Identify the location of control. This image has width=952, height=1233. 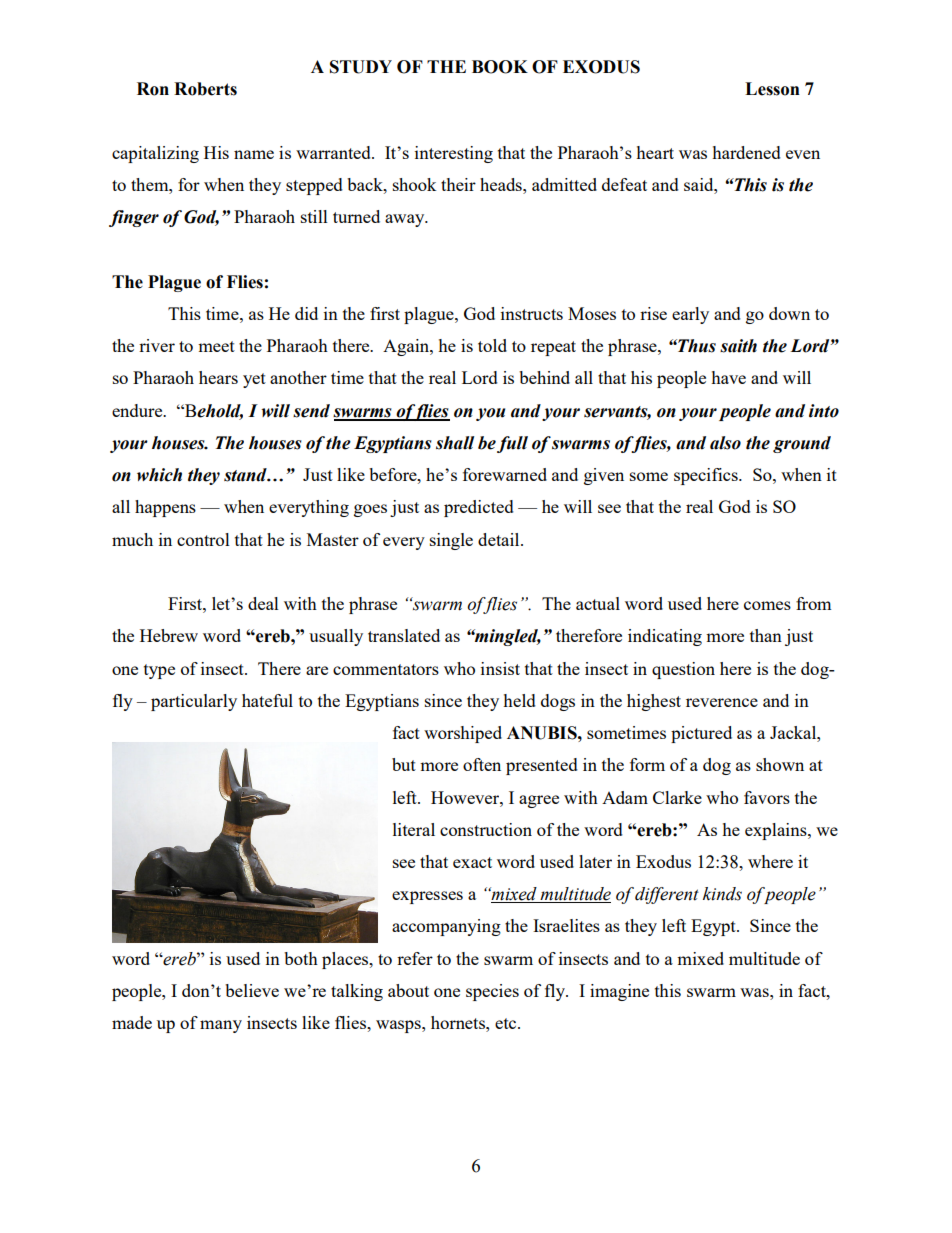
(203, 539).
